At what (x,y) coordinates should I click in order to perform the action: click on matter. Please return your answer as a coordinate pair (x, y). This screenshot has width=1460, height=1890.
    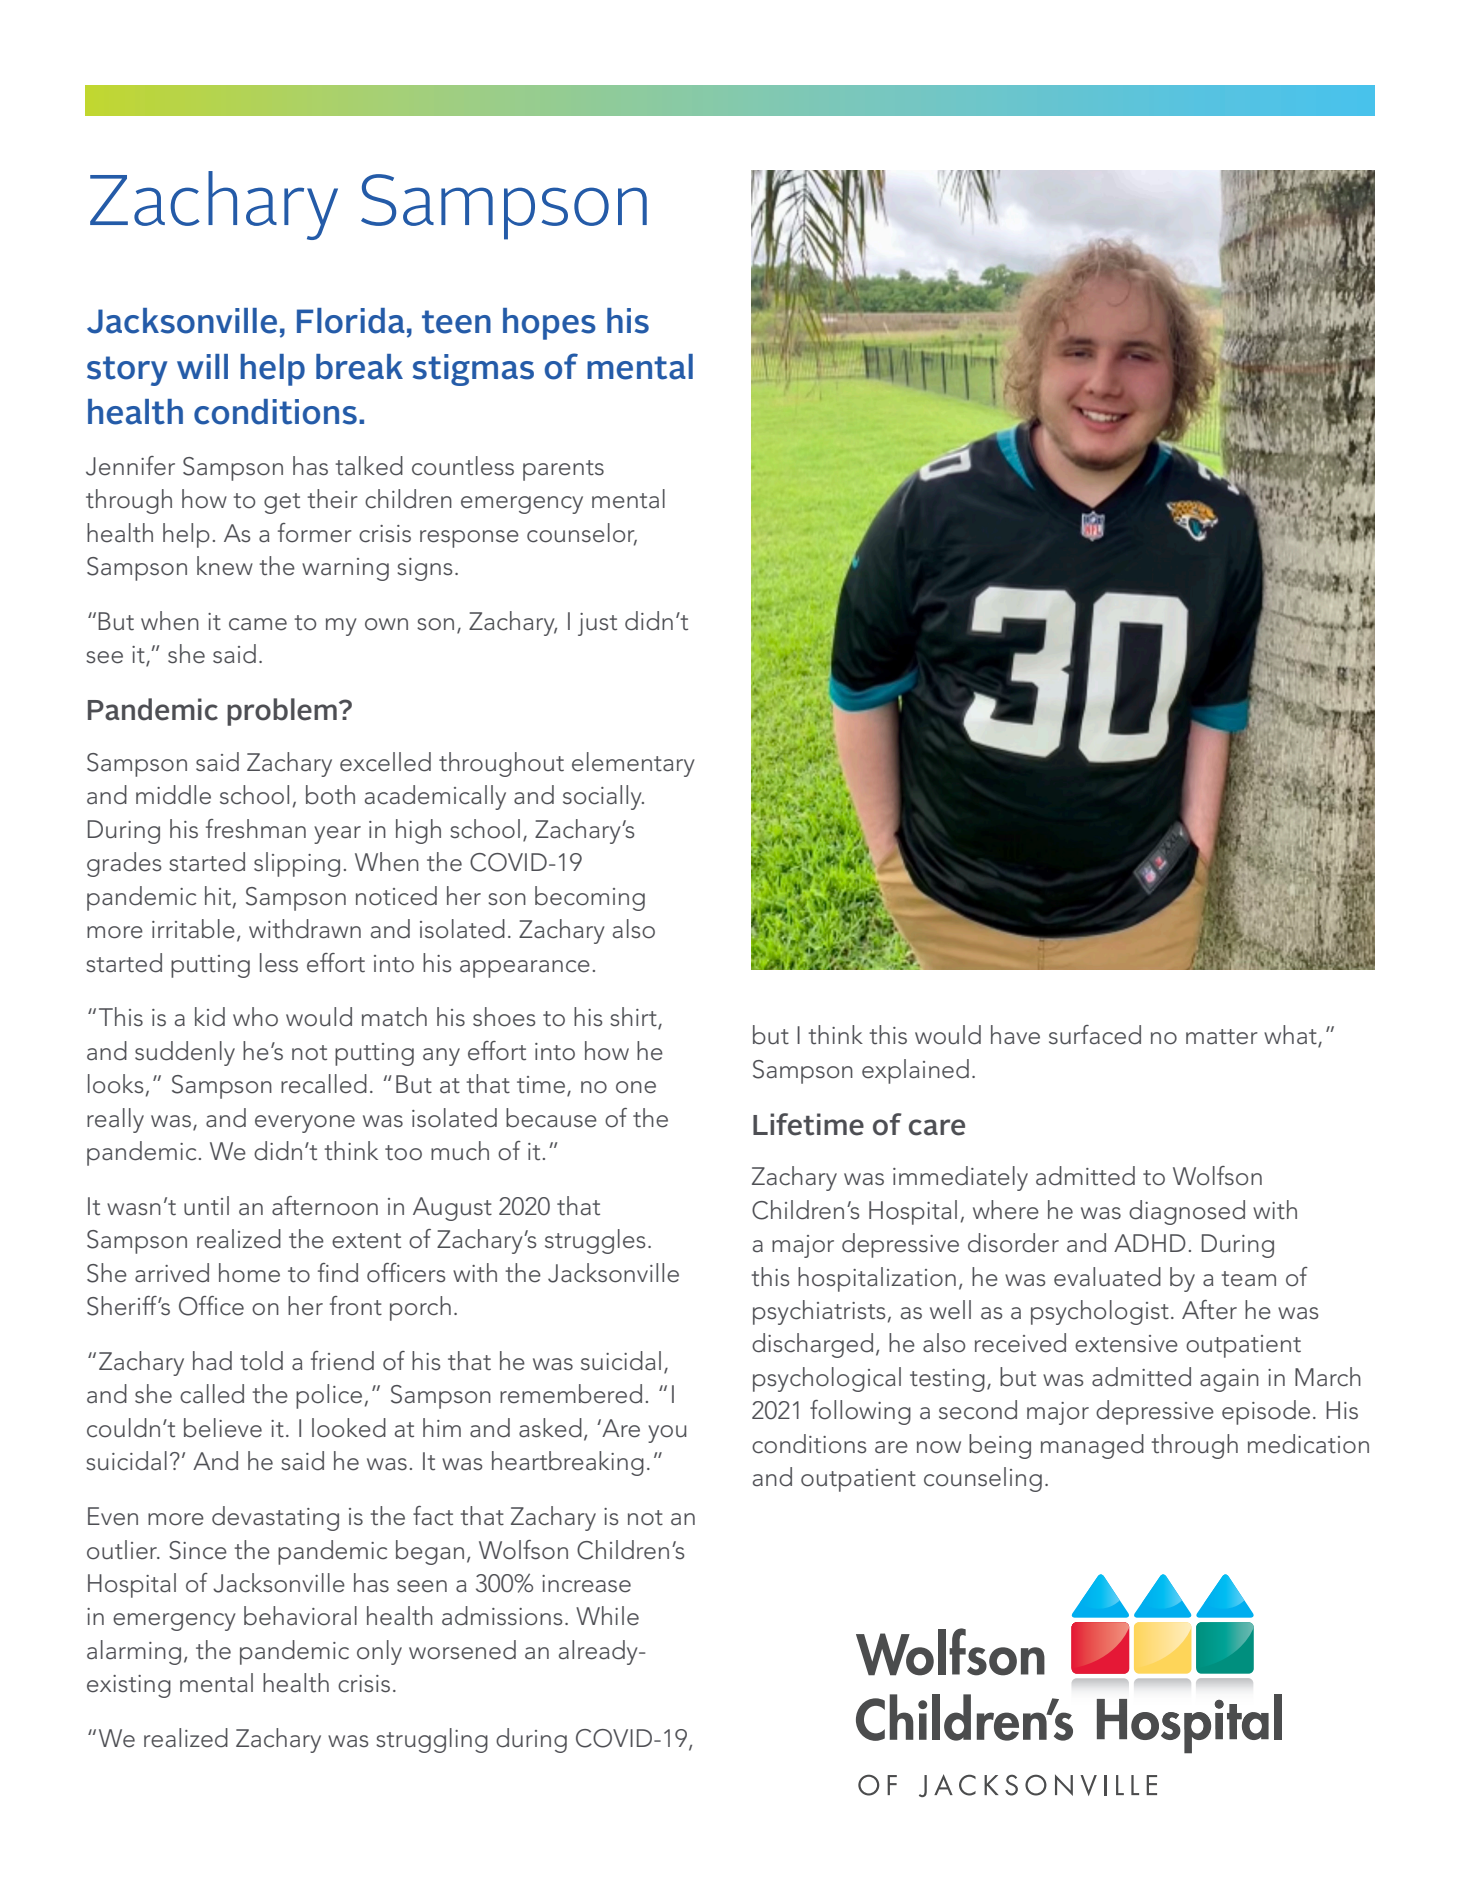
    Looking at the image, I should click on (1222, 1037).
